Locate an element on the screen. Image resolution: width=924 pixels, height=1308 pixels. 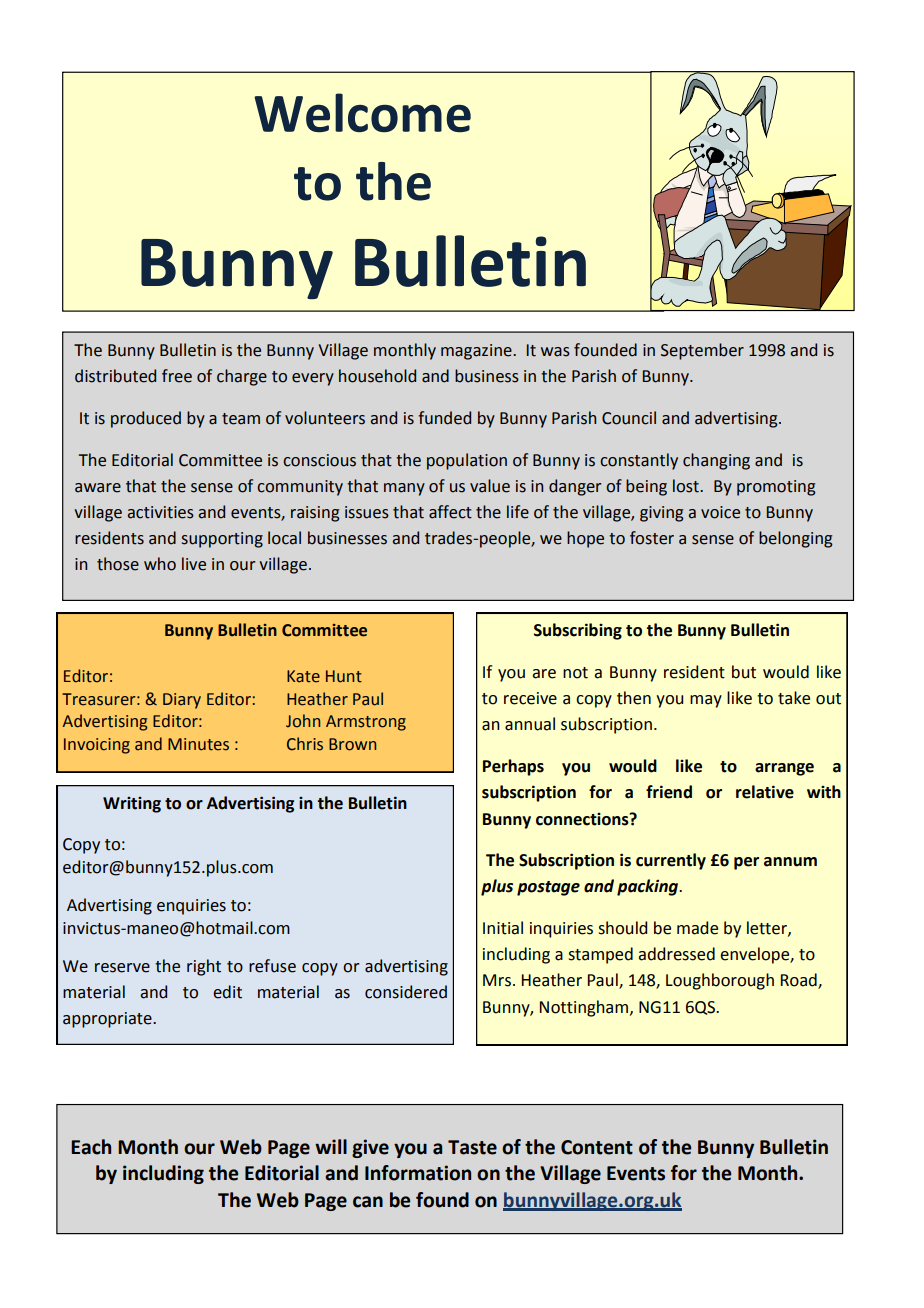
Each is located at coordinates (91, 1147).
